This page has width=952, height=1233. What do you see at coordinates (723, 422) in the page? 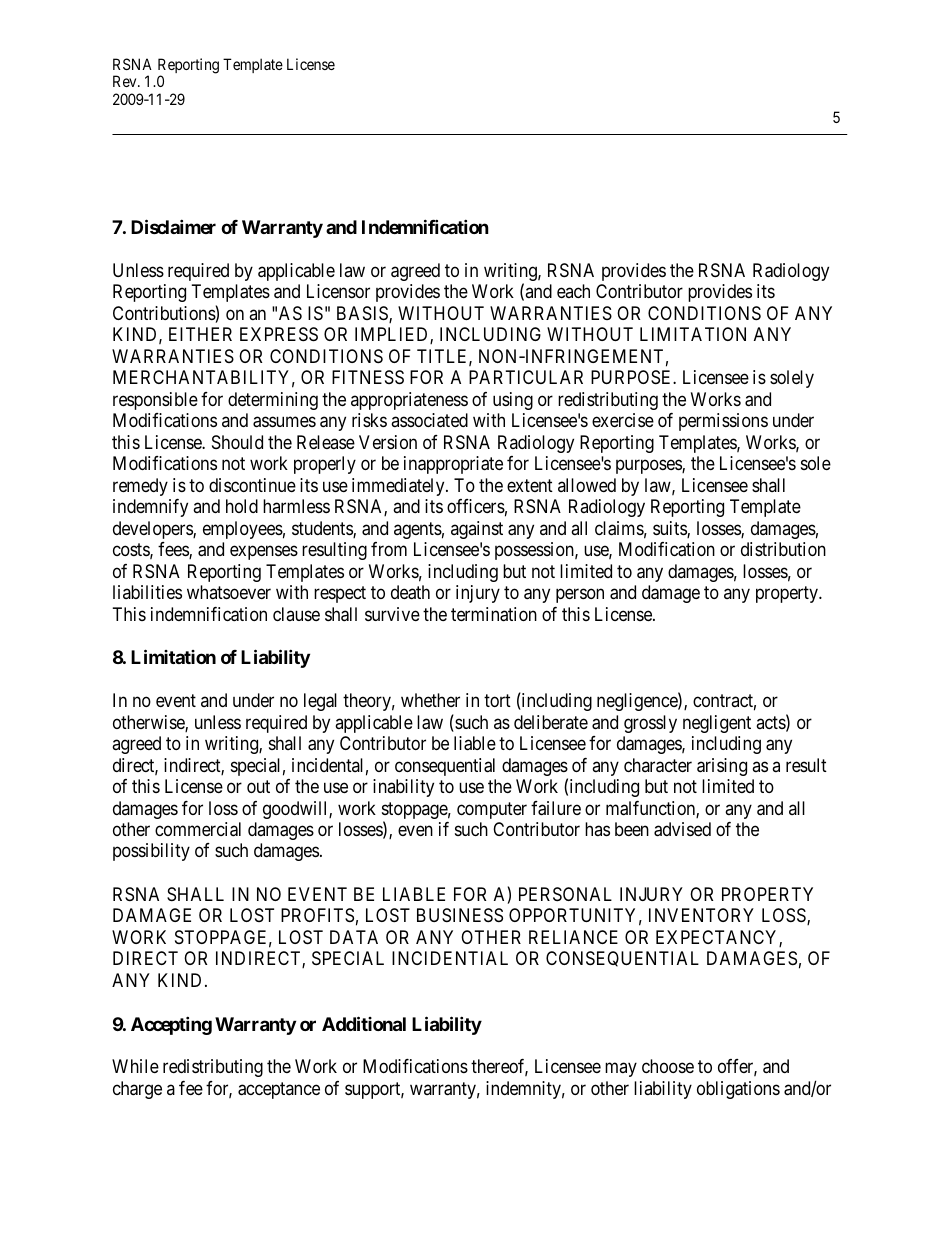
I see `permissions` at bounding box center [723, 422].
